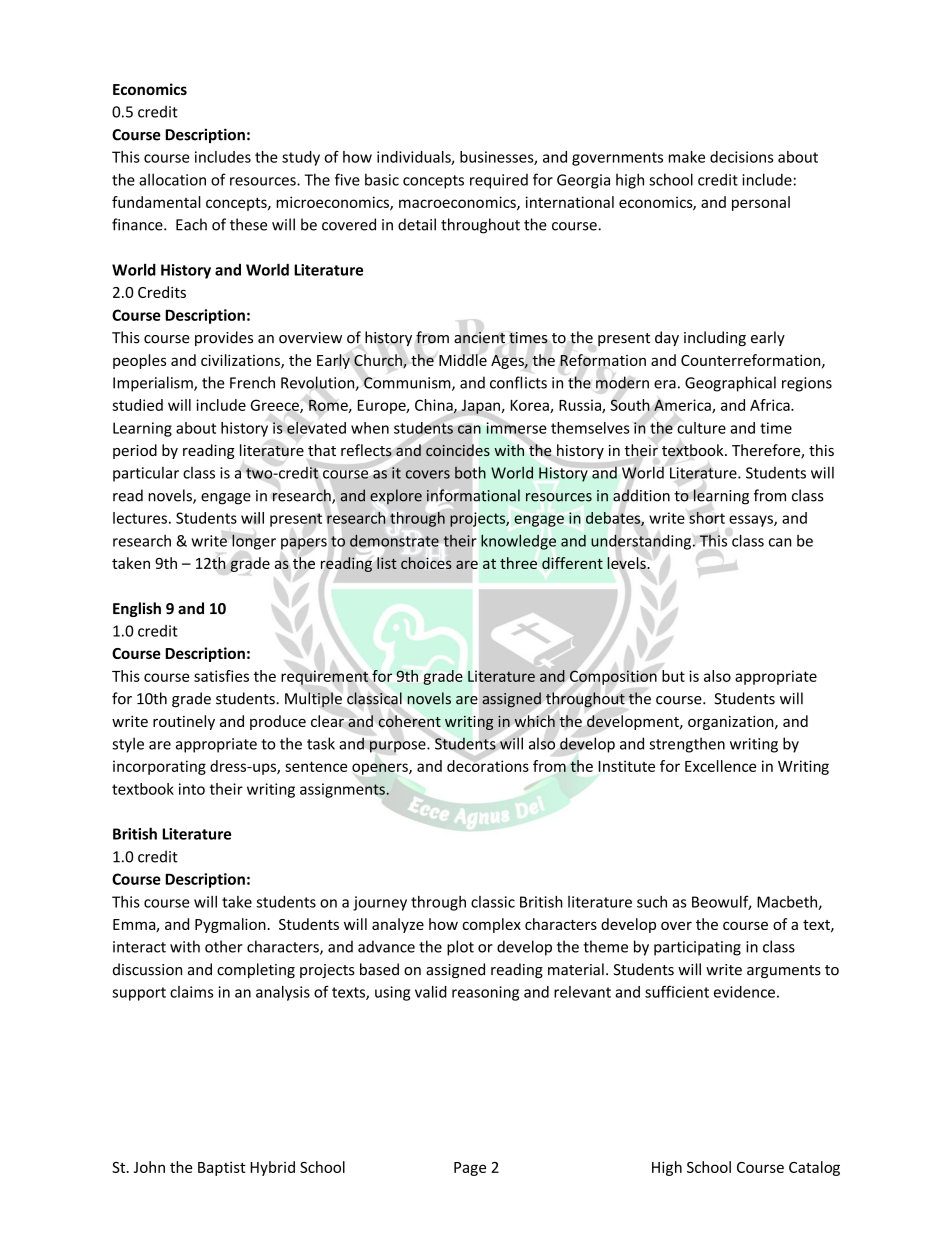  I want to click on satisfies, so click(221, 676).
